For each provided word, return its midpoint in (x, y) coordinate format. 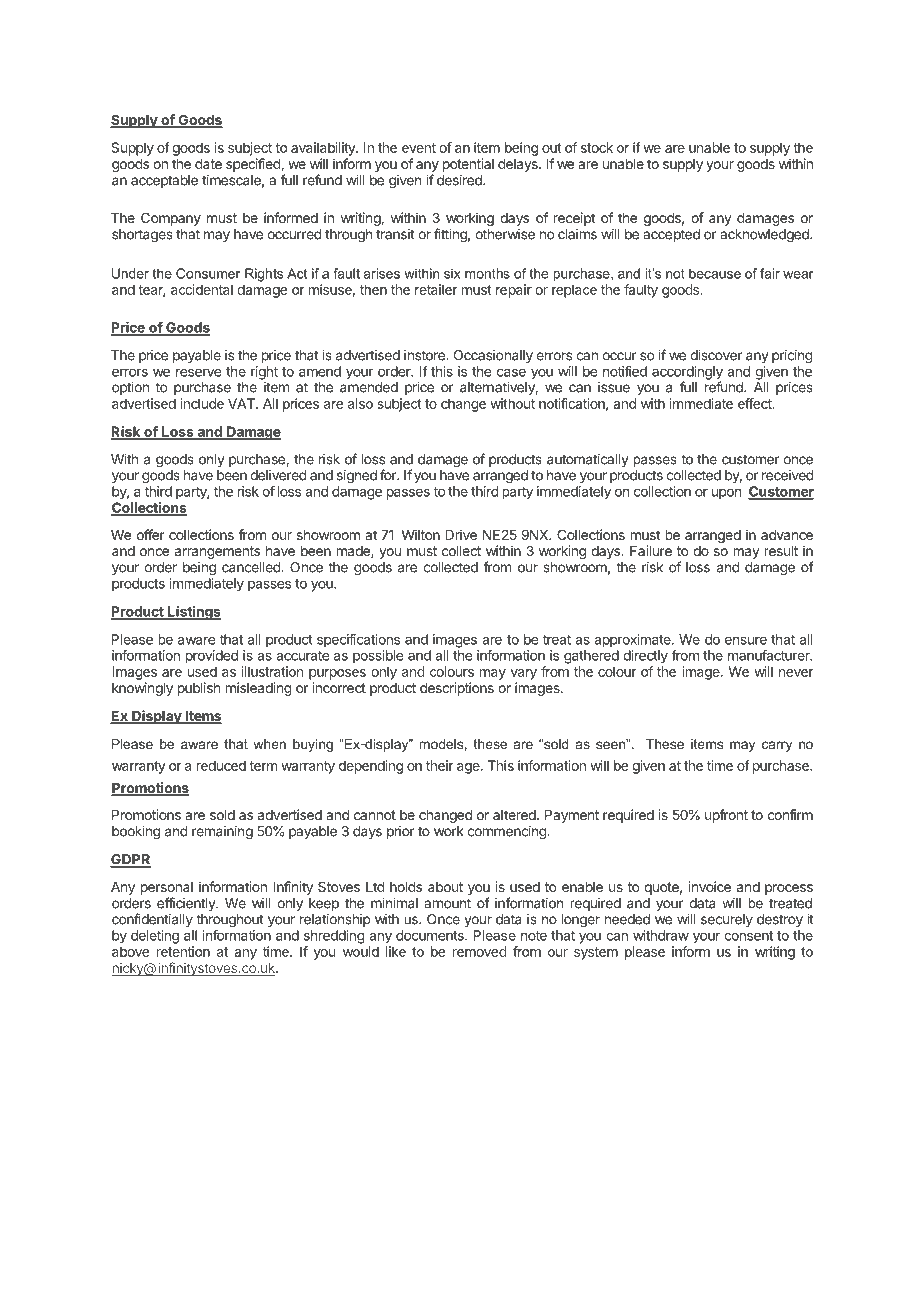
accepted (671, 235)
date (208, 164)
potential (468, 165)
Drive (461, 534)
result (781, 551)
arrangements (217, 552)
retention (183, 951)
